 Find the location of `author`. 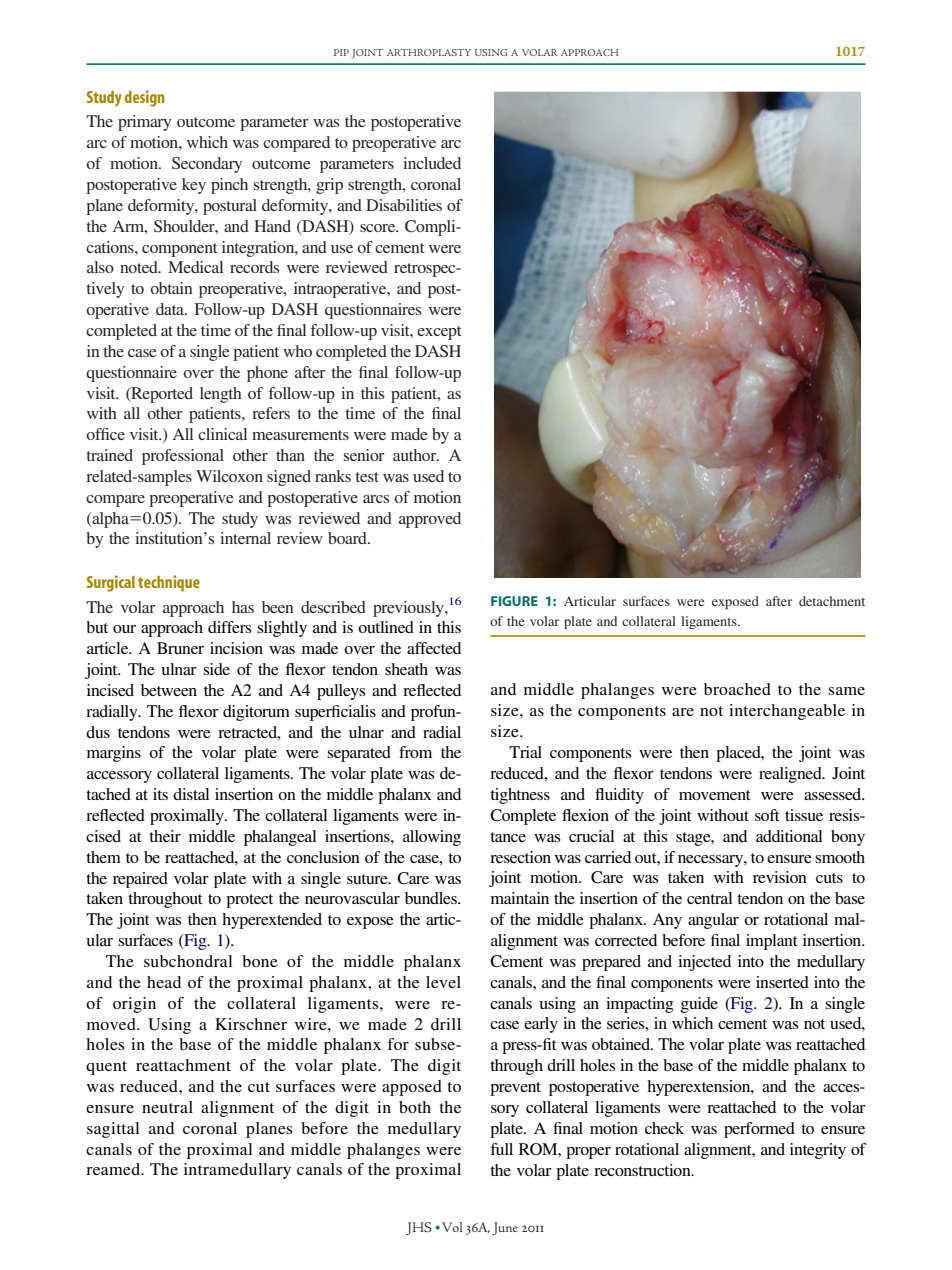

author is located at coordinates (416, 455).
